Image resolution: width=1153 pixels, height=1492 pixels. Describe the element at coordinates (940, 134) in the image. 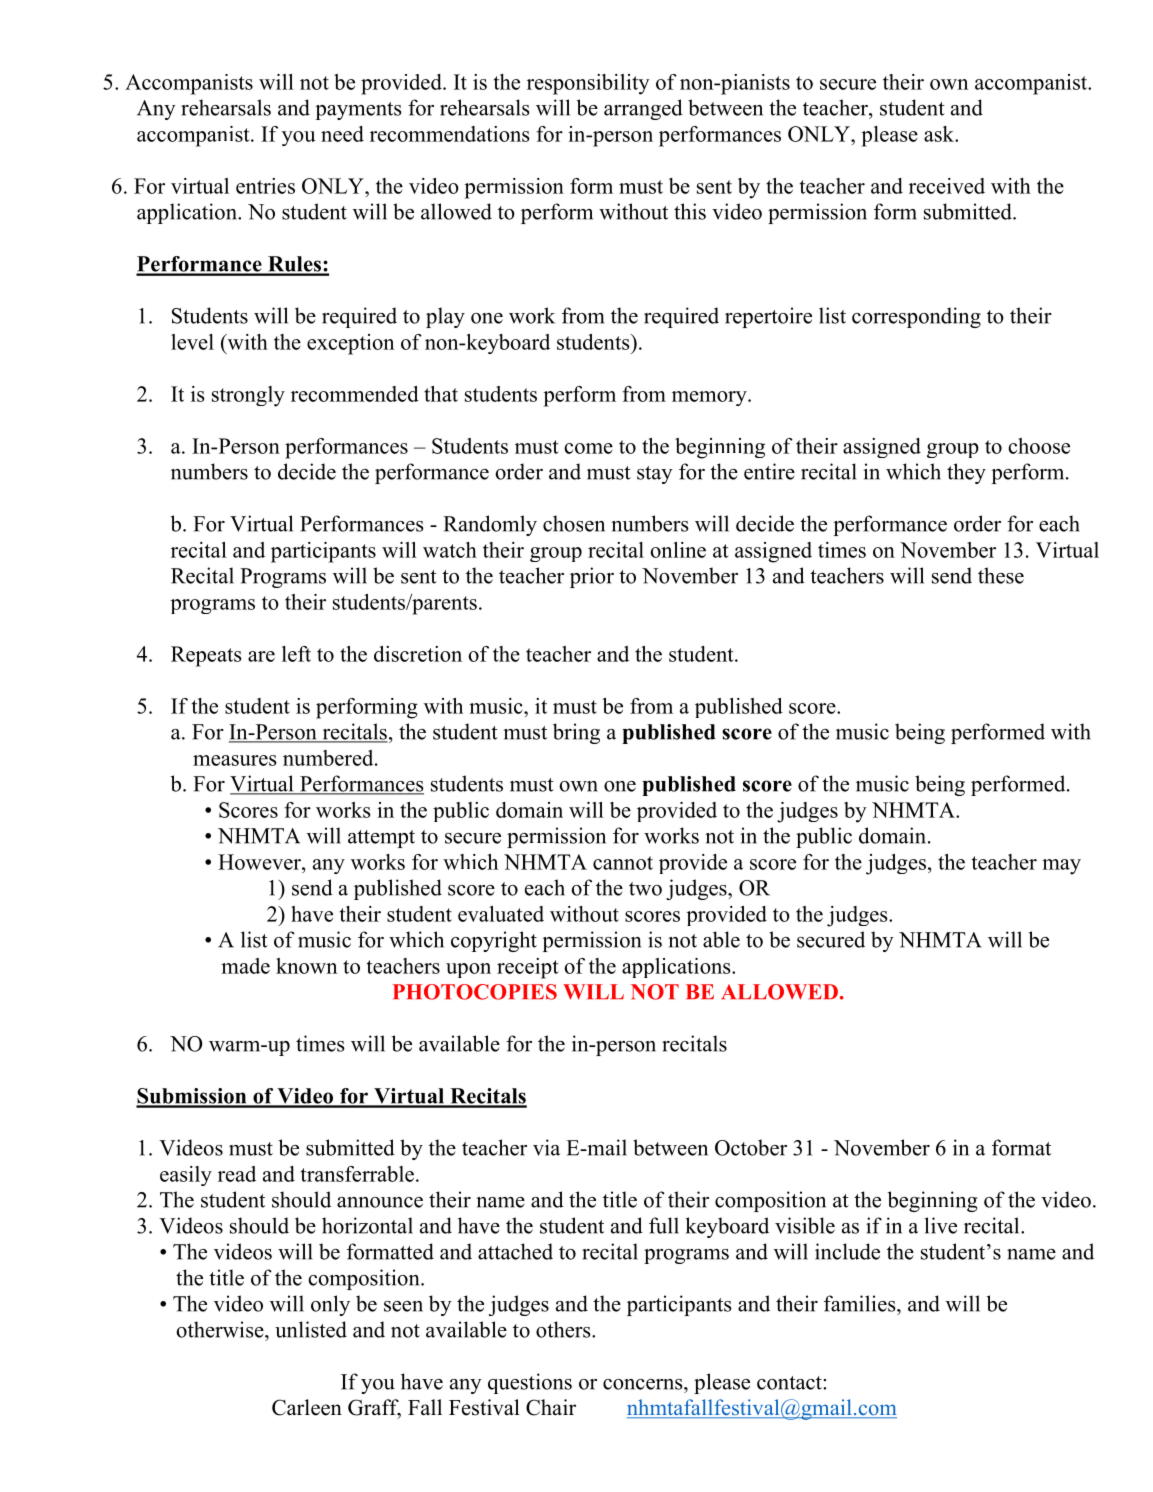

I see `ask` at that location.
